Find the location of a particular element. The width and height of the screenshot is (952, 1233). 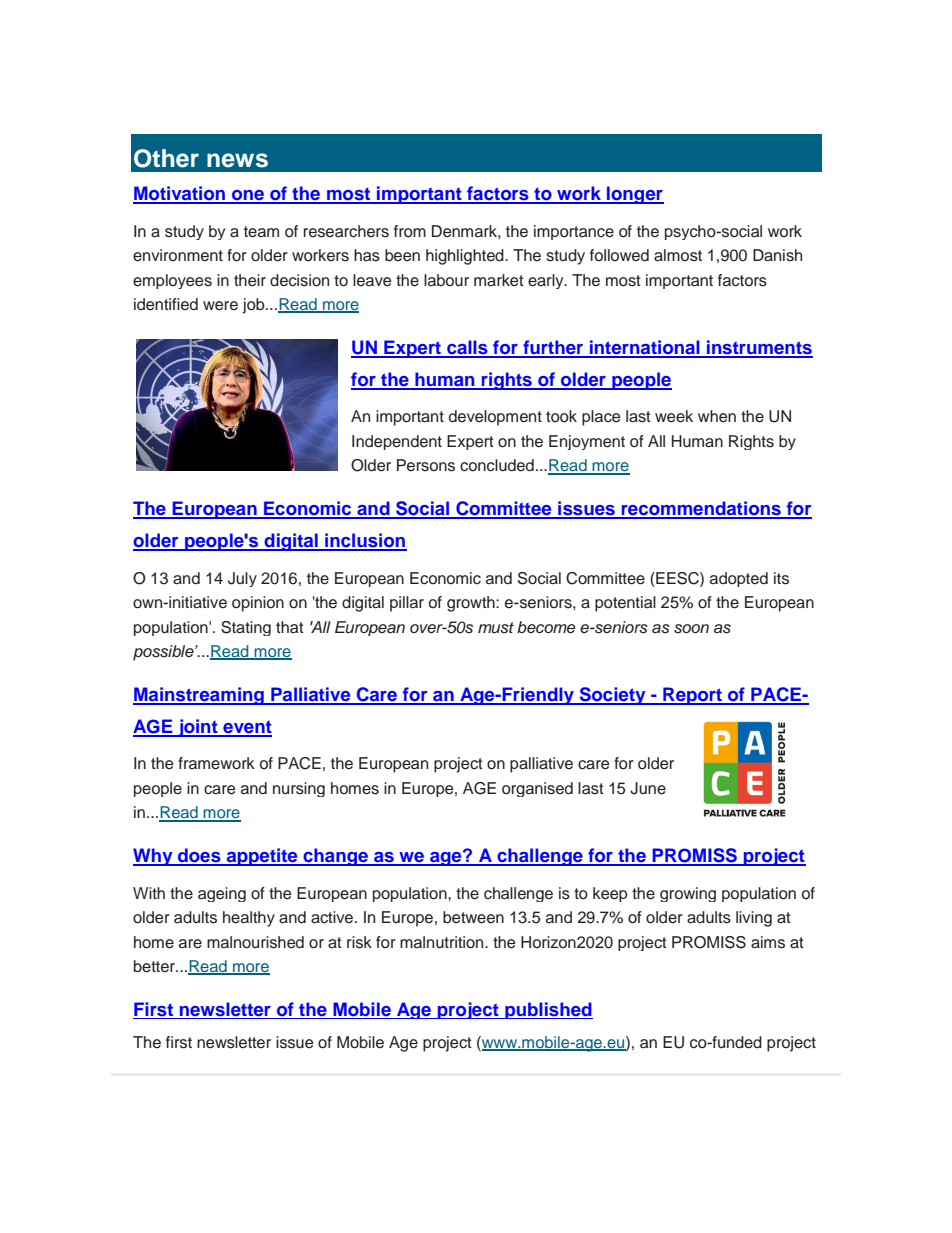

malnourished is located at coordinates (255, 942).
